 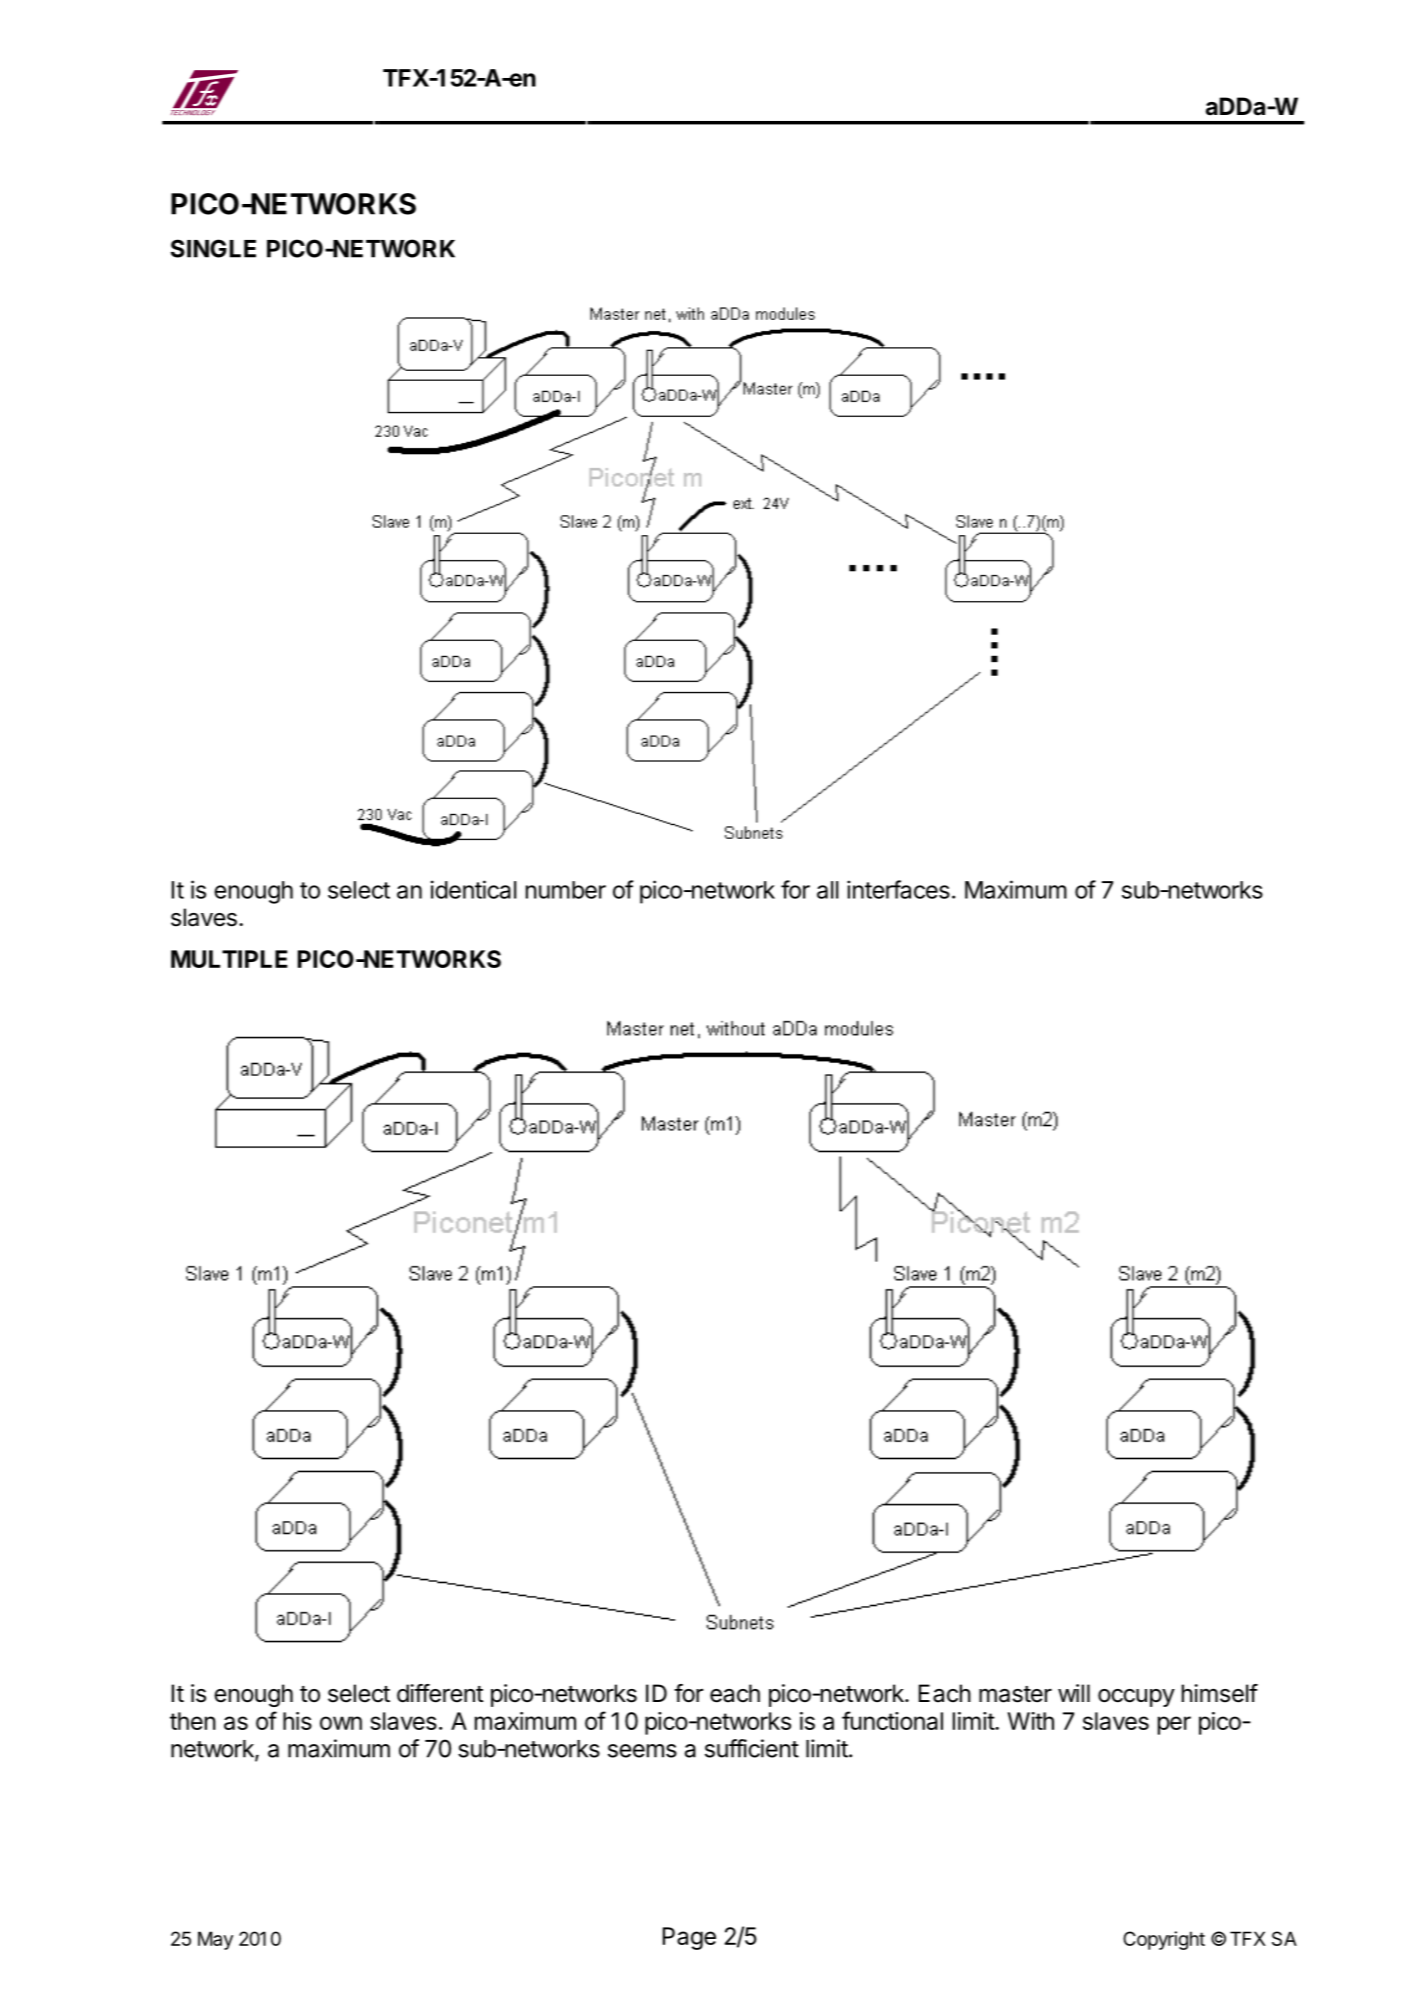 What do you see at coordinates (440, 1693) in the page?
I see `different` at bounding box center [440, 1693].
